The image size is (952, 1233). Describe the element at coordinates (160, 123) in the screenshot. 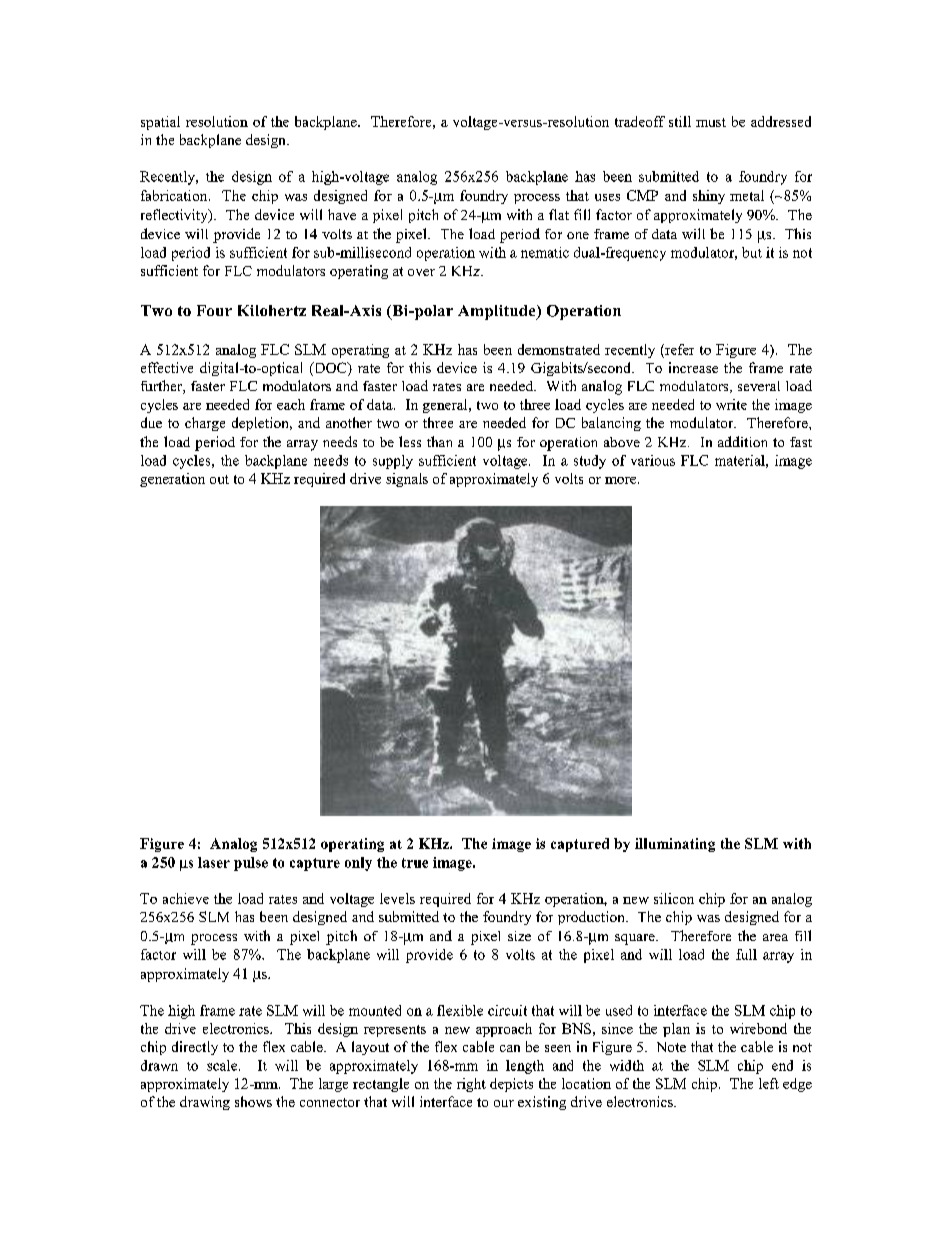

I see `spatial` at that location.
